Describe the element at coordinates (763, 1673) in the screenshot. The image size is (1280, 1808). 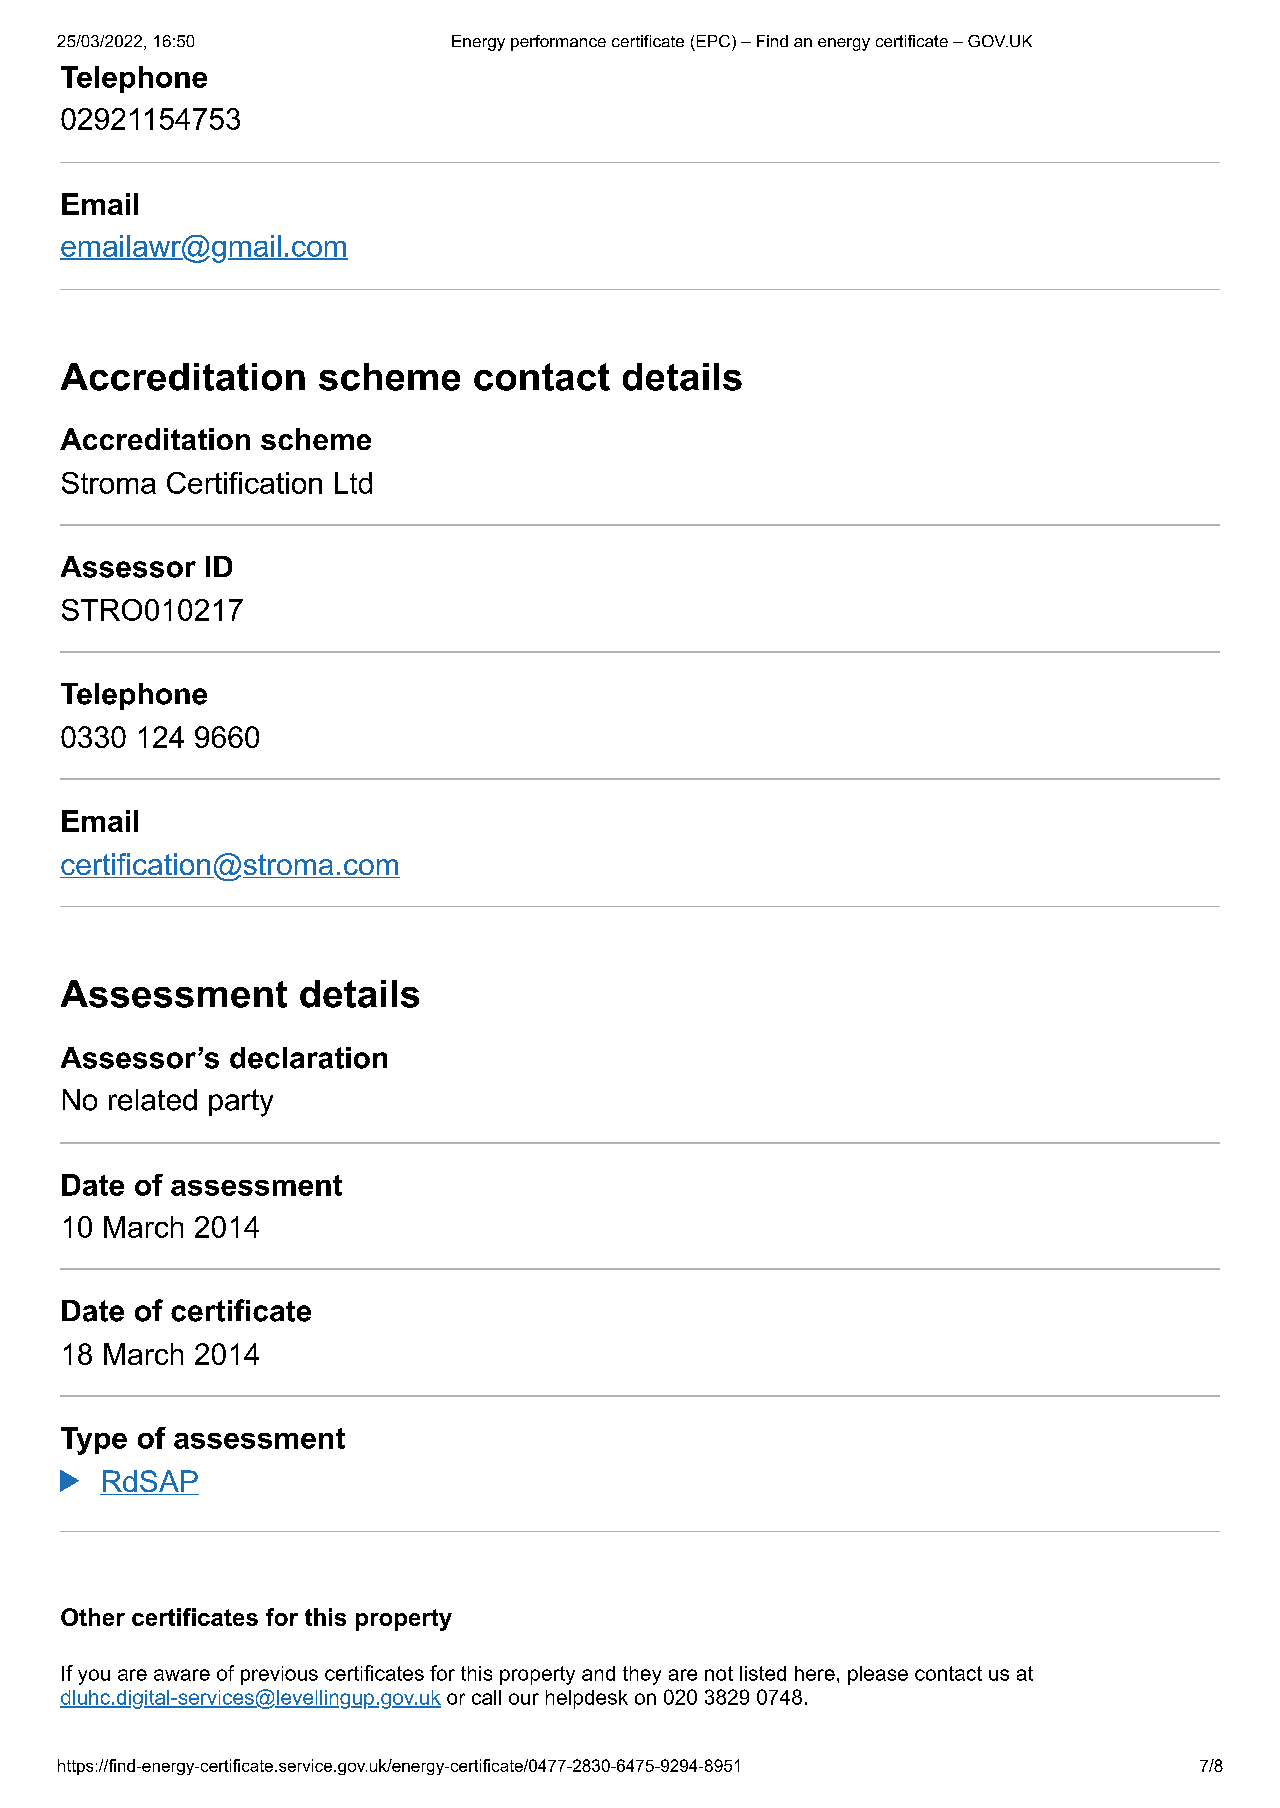
I see `listed` at that location.
